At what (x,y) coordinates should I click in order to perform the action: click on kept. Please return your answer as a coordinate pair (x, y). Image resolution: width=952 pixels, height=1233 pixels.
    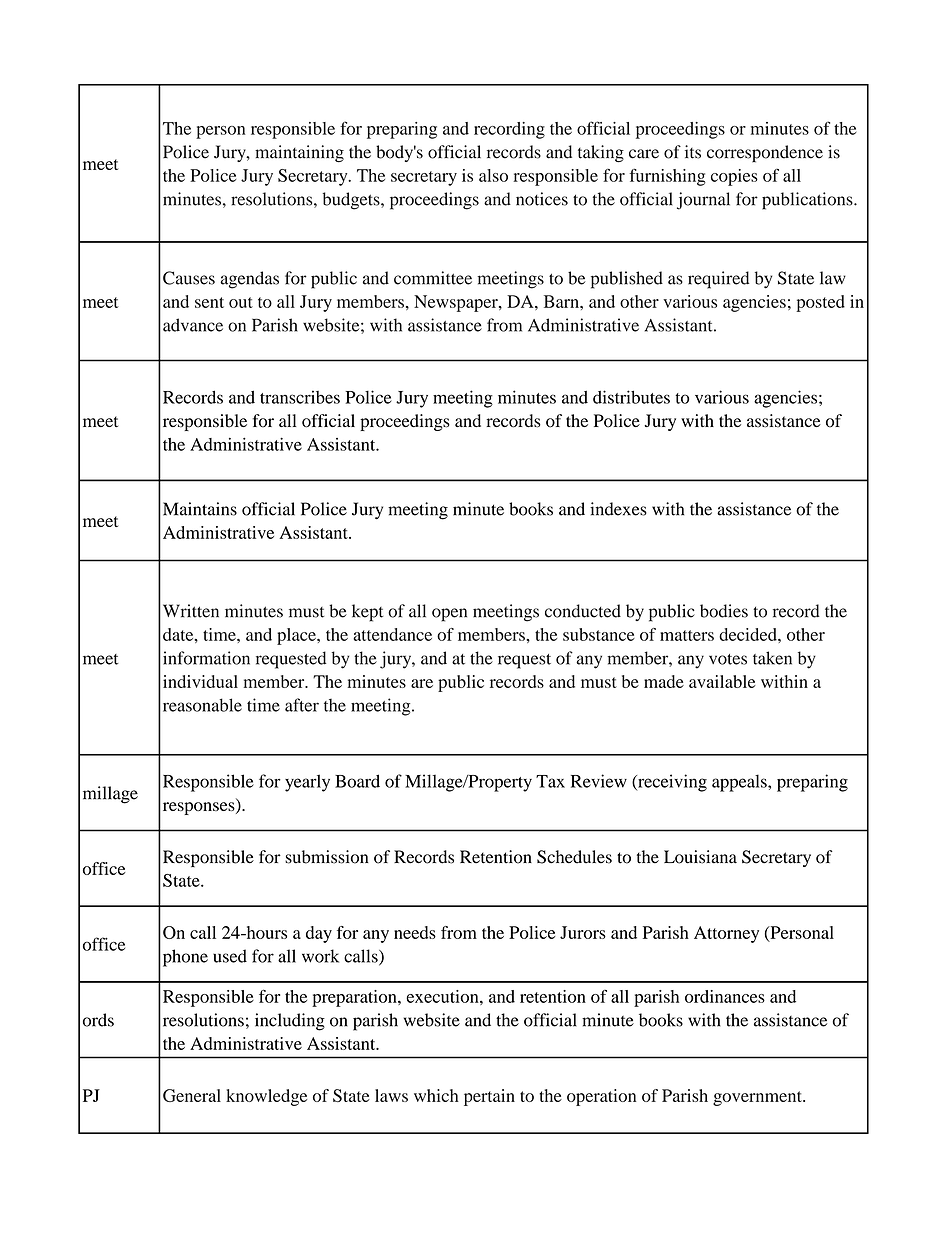
    Looking at the image, I should click on (367, 613).
